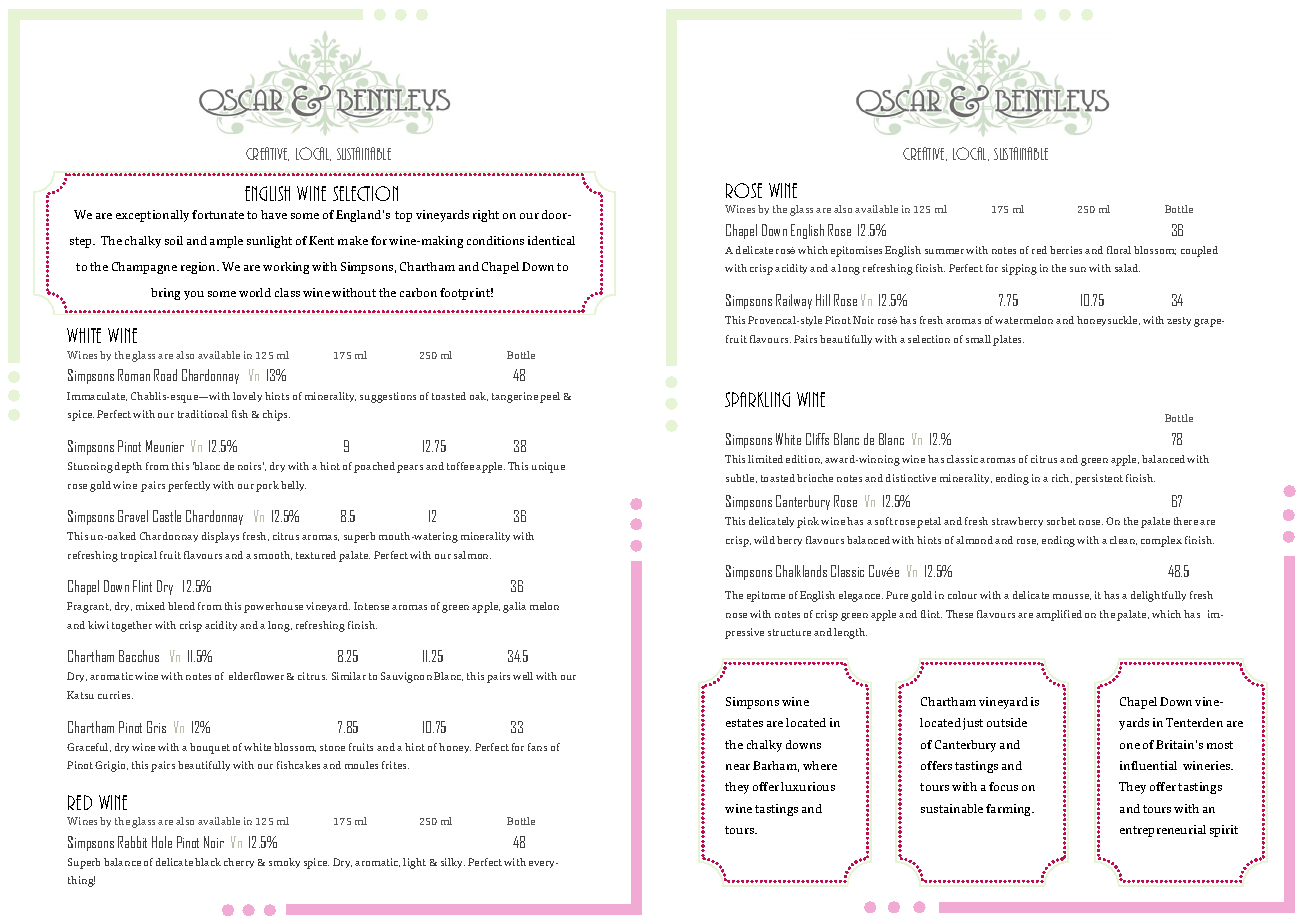 The image size is (1308, 924). Describe the element at coordinates (764, 540) in the screenshot. I see `wild` at that location.
